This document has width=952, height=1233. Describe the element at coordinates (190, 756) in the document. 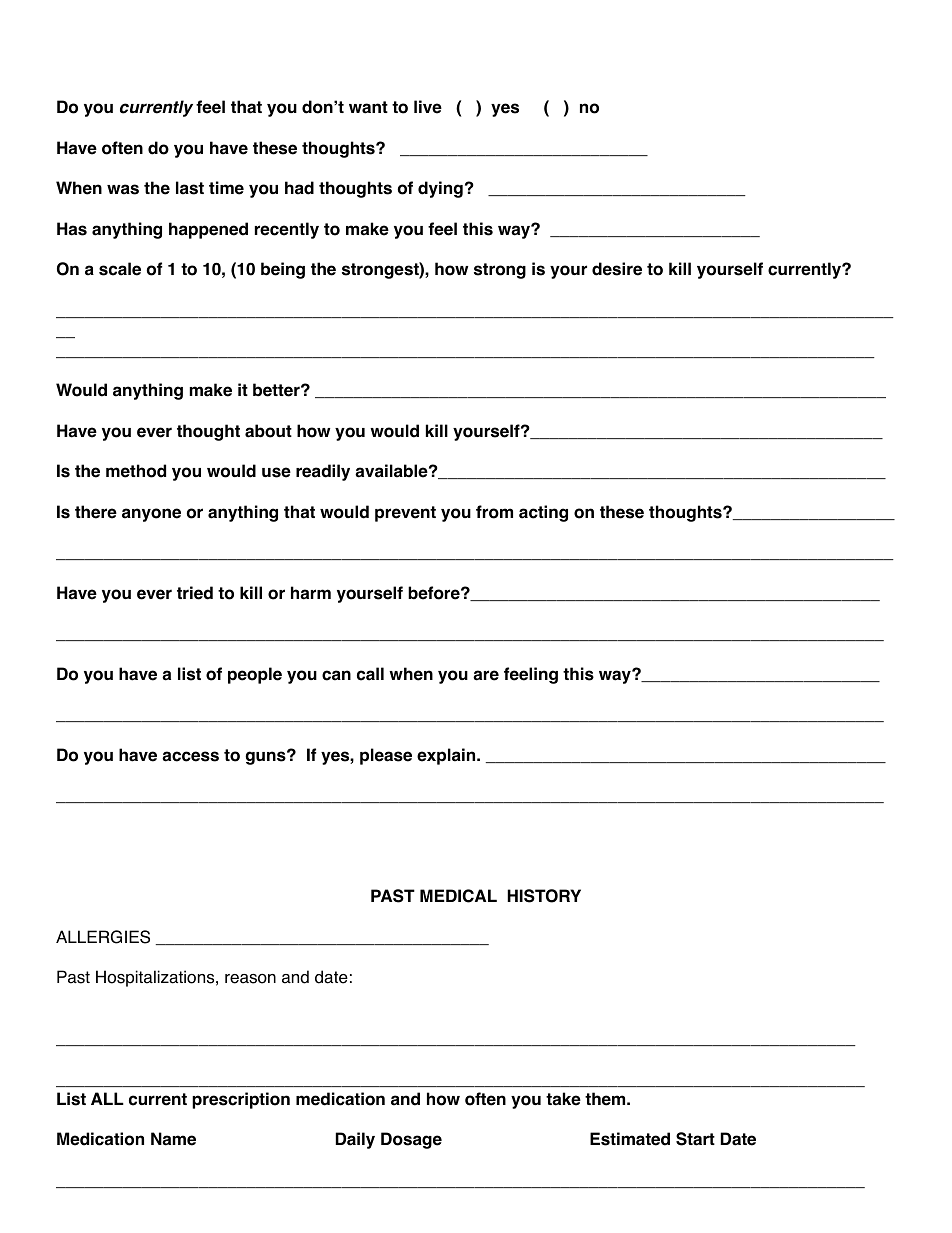

I see `access` at that location.
